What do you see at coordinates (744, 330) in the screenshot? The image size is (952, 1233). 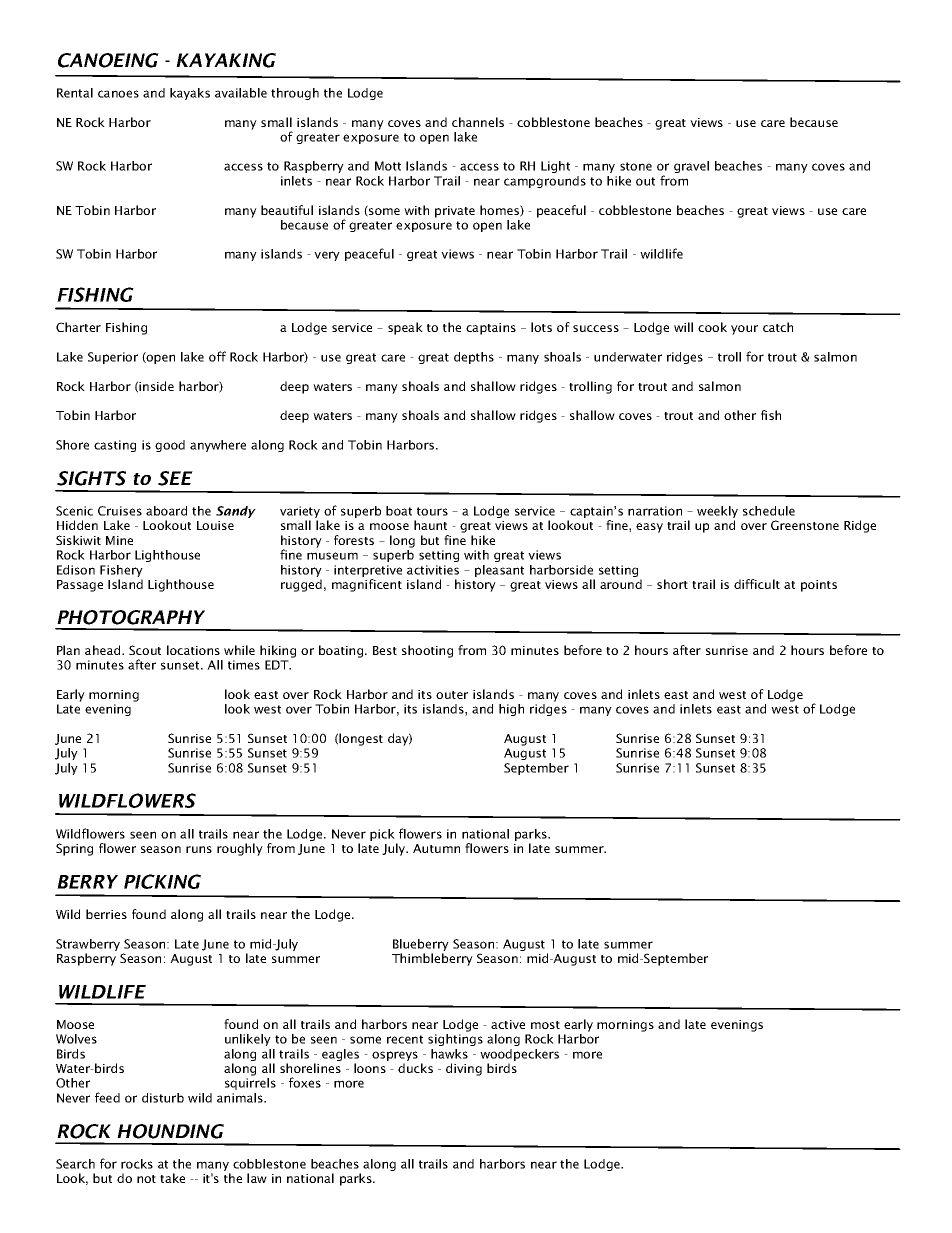 I see `your` at bounding box center [744, 330].
